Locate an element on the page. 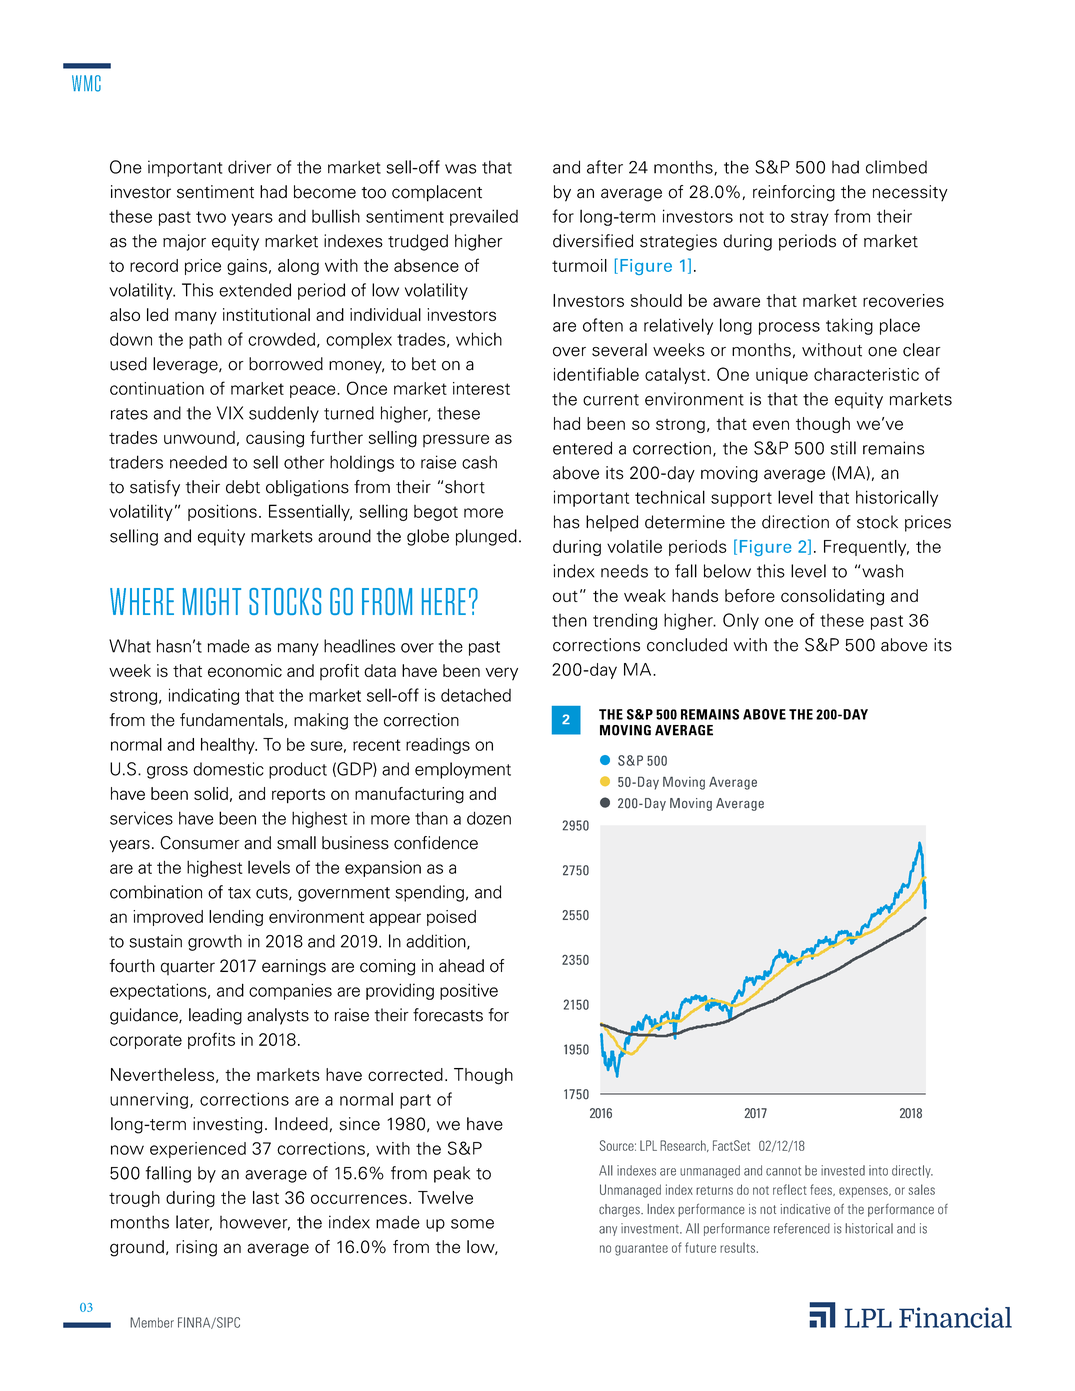 Image resolution: width=1075 pixels, height=1391 pixels. healthy is located at coordinates (229, 746).
